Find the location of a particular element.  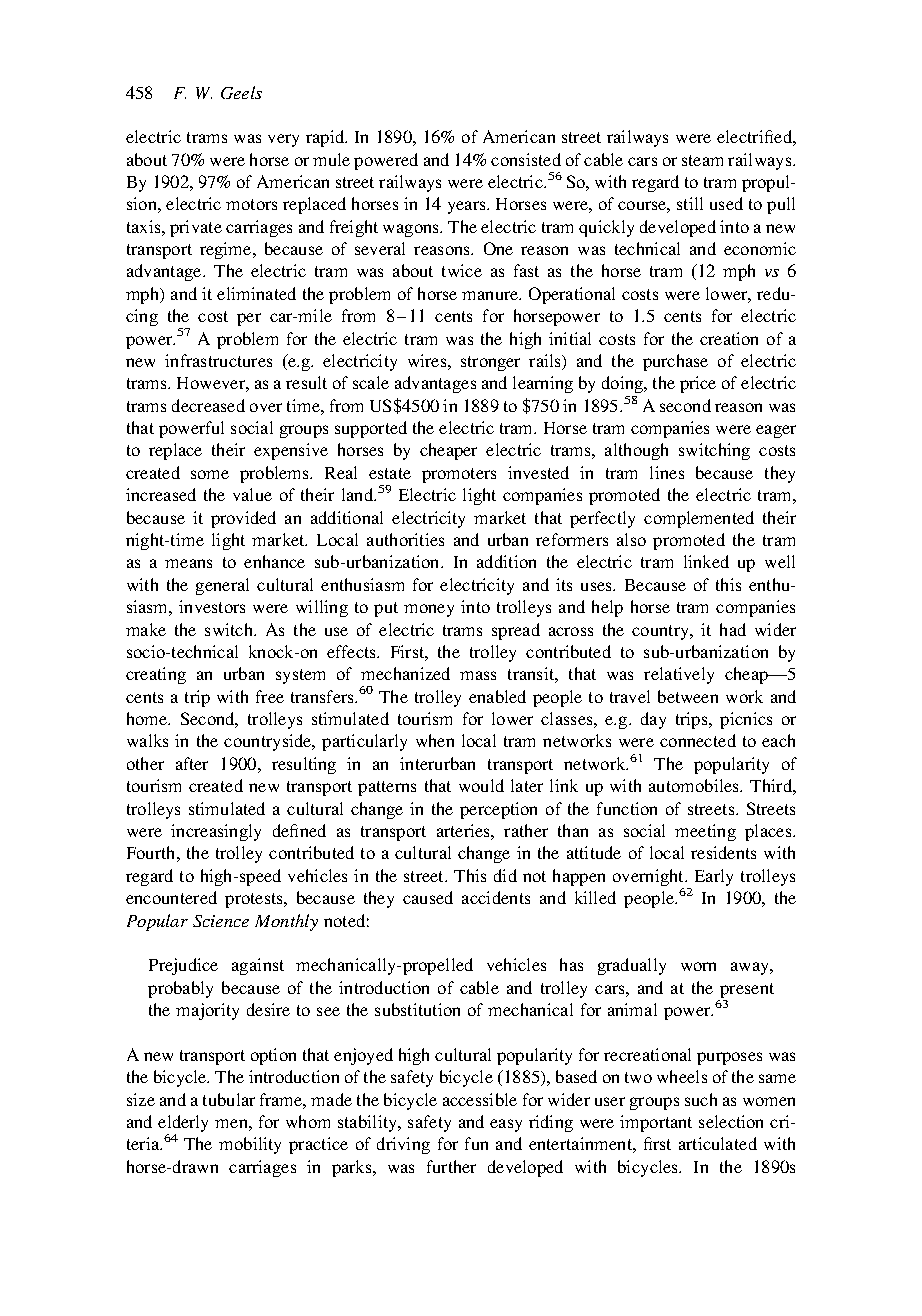

decreased is located at coordinates (208, 405).
